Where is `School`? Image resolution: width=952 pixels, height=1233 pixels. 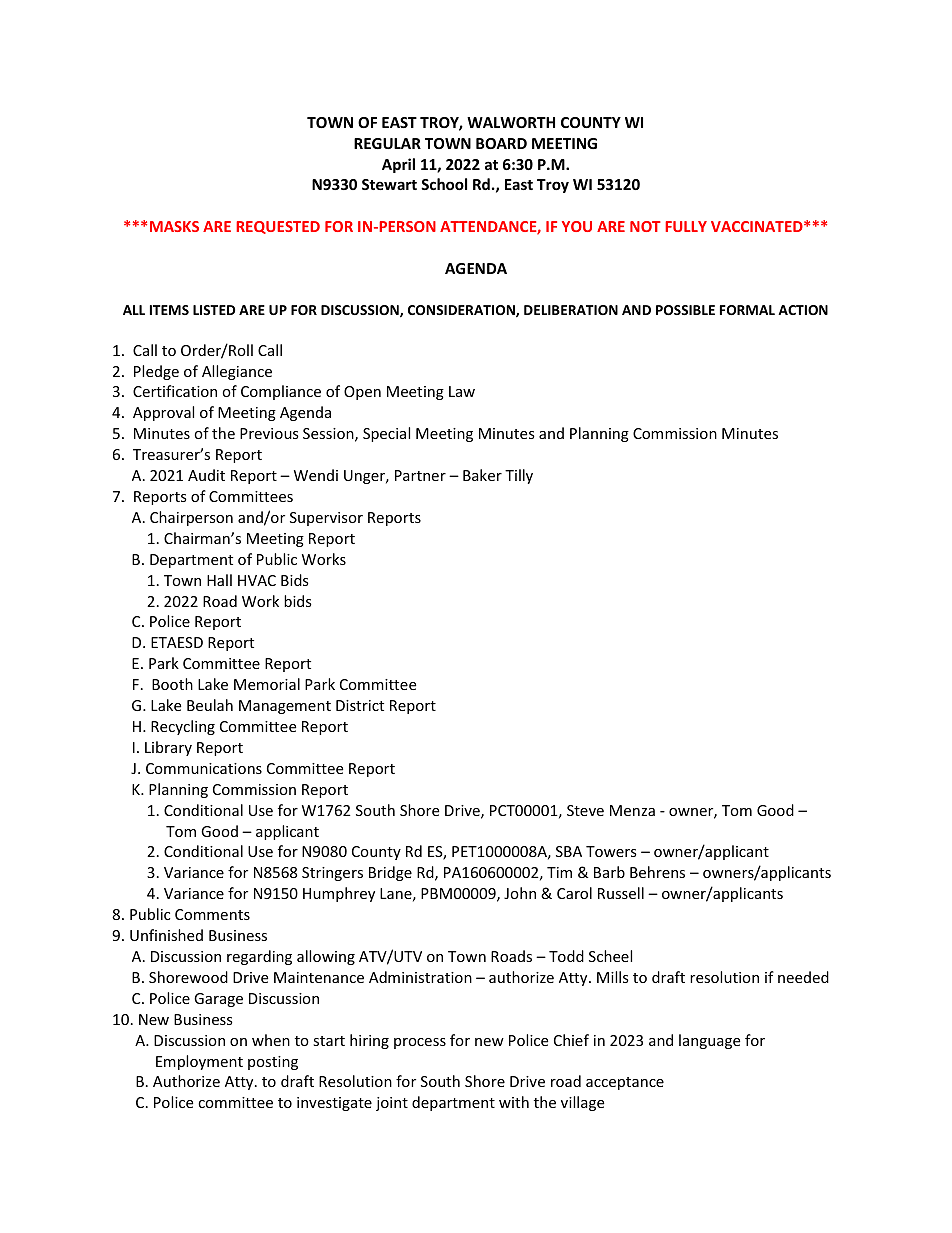
School is located at coordinates (444, 184).
